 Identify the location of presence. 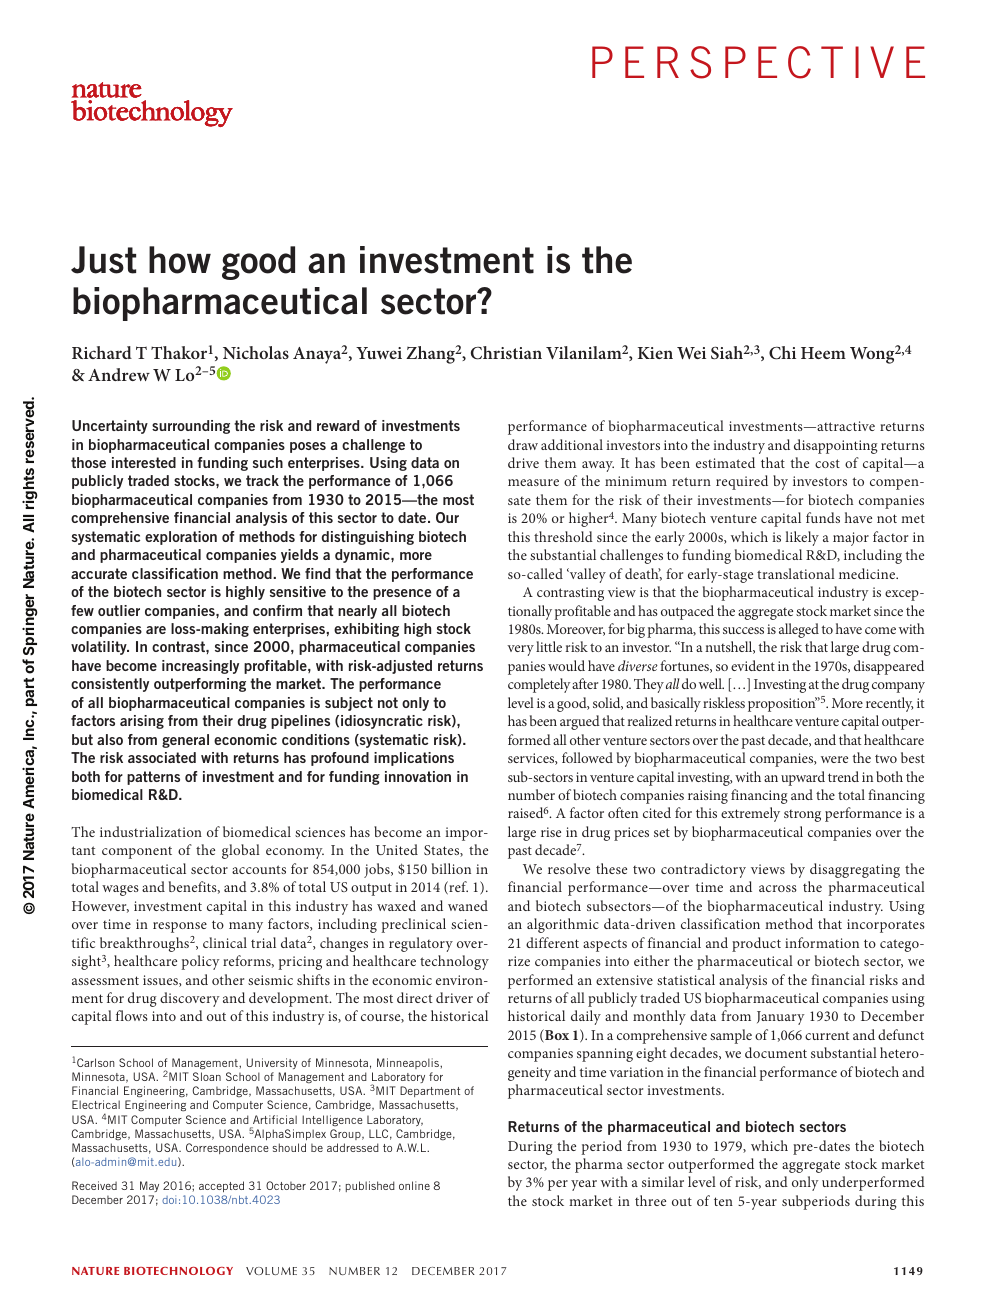
(402, 594).
